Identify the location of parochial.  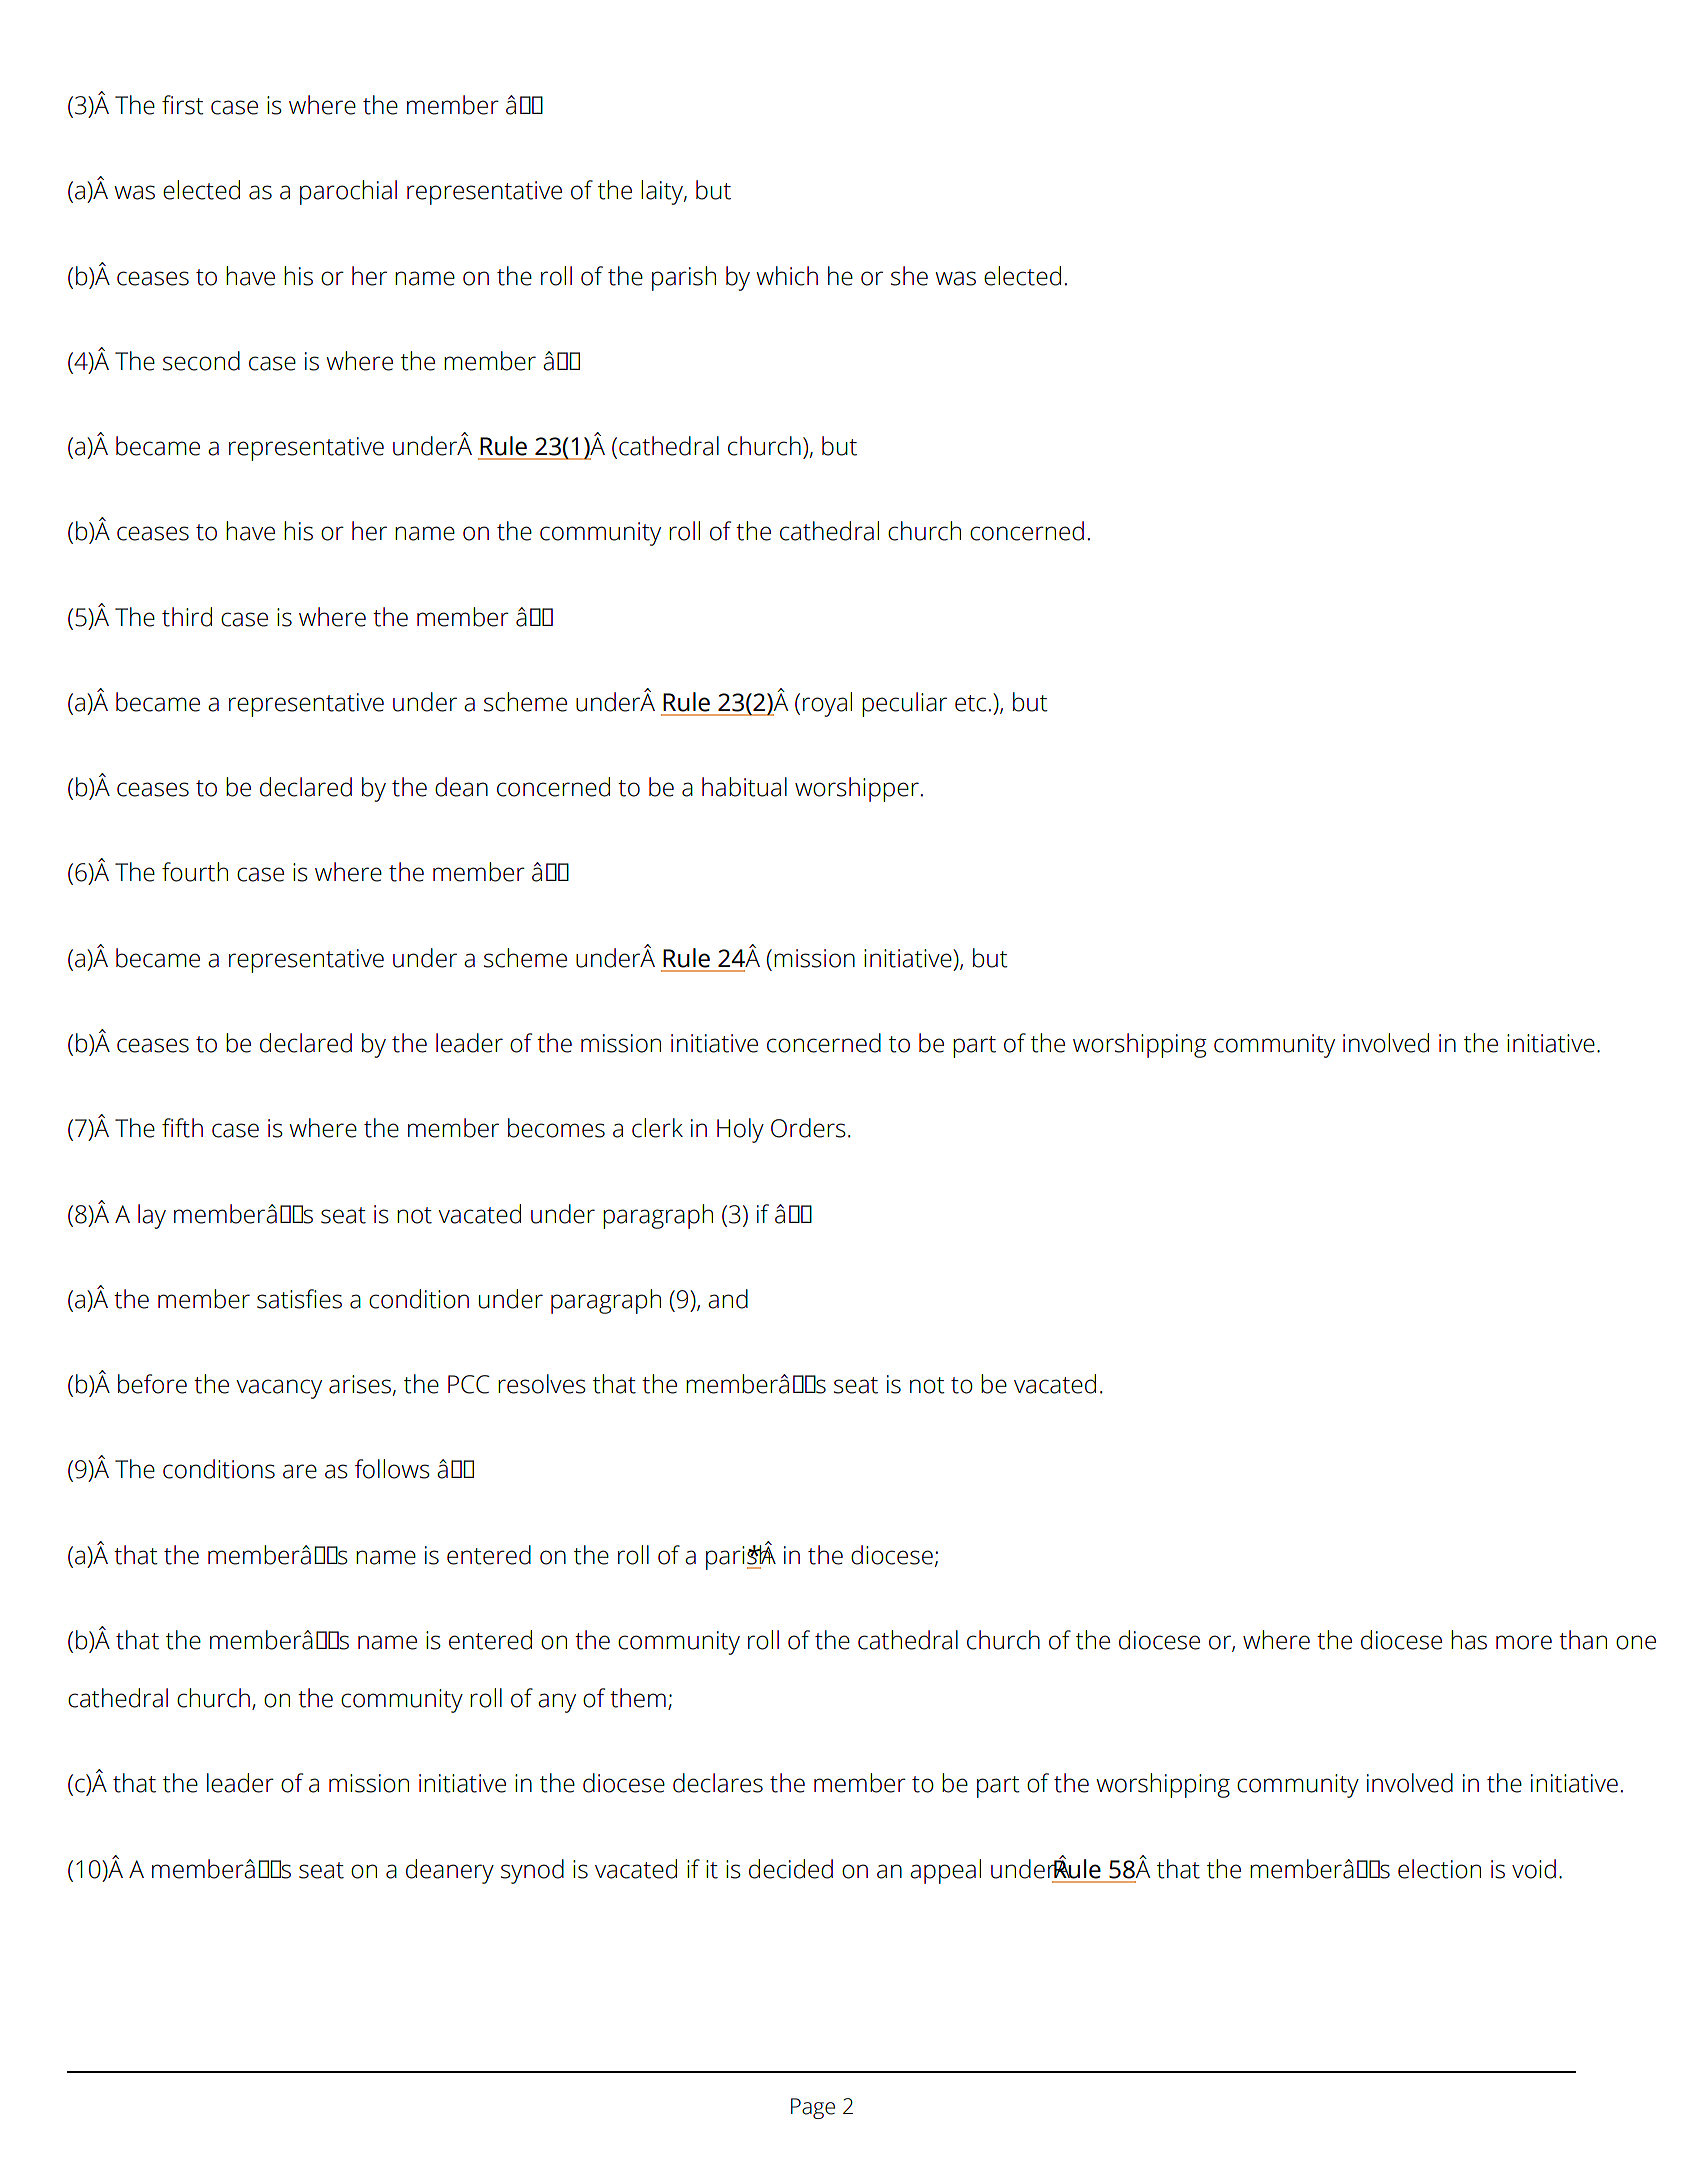
(348, 192).
